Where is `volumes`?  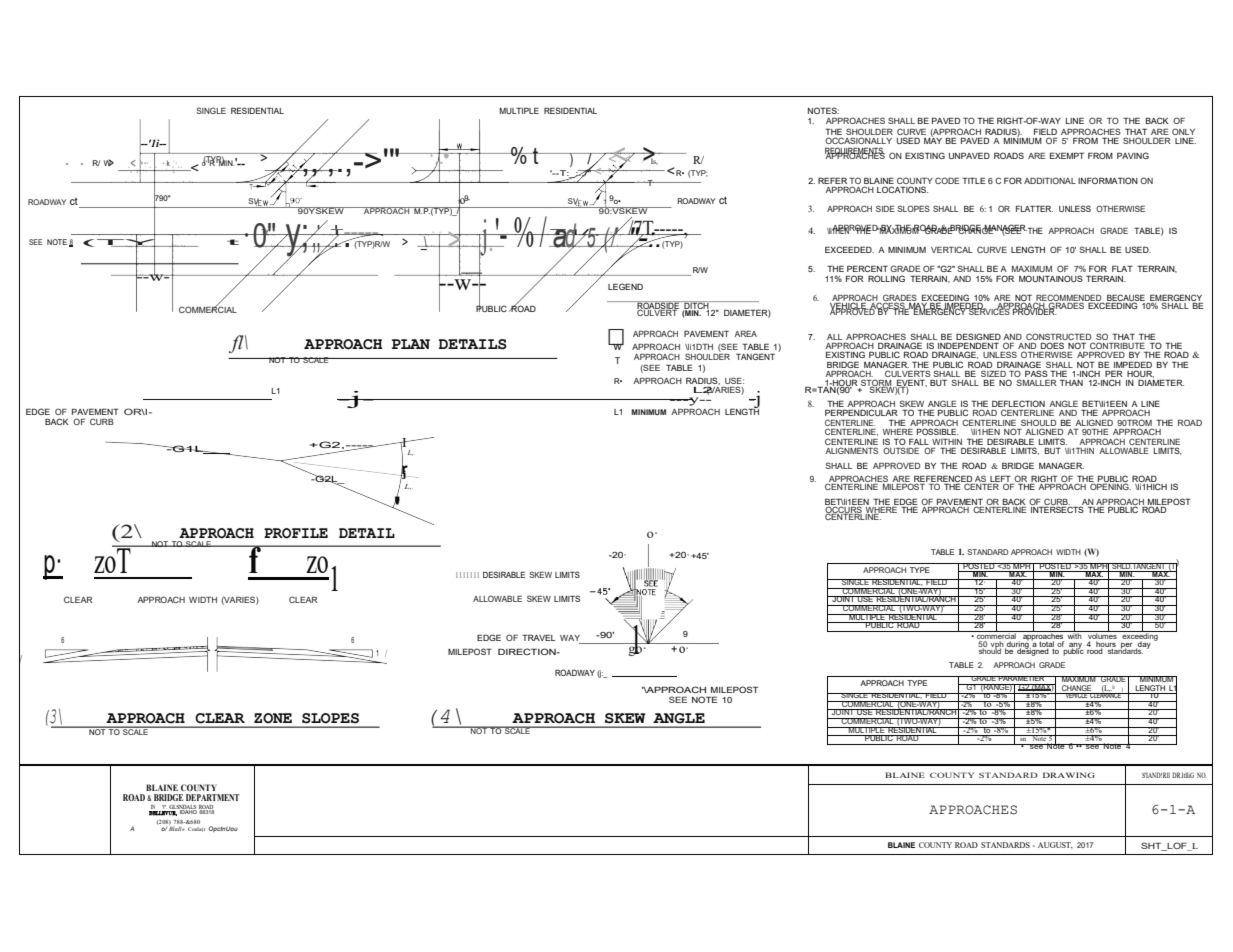 volumes is located at coordinates (1102, 635).
